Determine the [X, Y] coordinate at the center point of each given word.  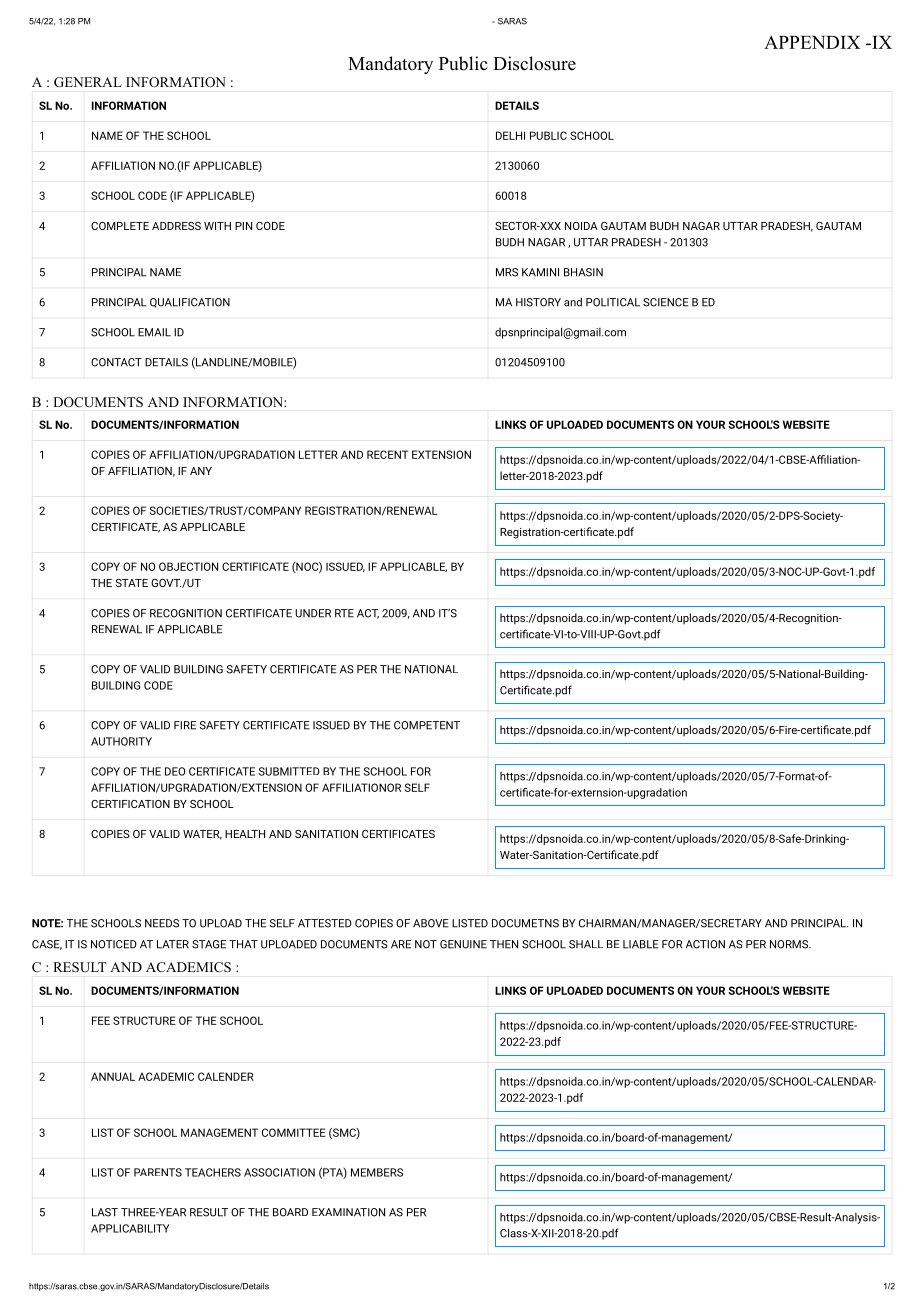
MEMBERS [377, 1172]
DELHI [510, 135]
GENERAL [88, 82]
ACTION [705, 944]
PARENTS [158, 1172]
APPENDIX [812, 42]
